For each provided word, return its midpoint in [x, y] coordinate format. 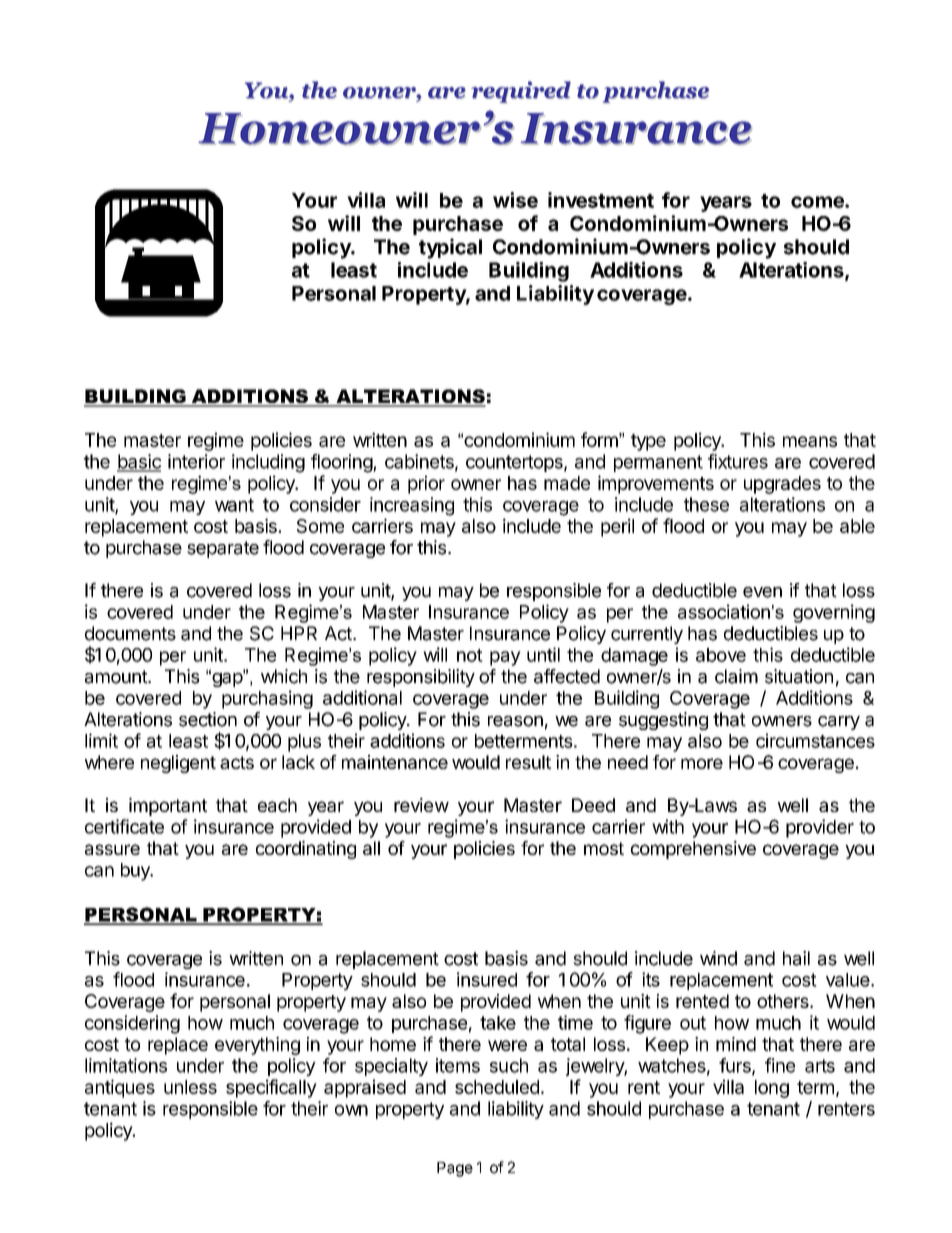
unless [190, 1087]
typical [450, 248]
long [772, 1089]
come [818, 202]
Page [455, 1169]
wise [515, 200]
